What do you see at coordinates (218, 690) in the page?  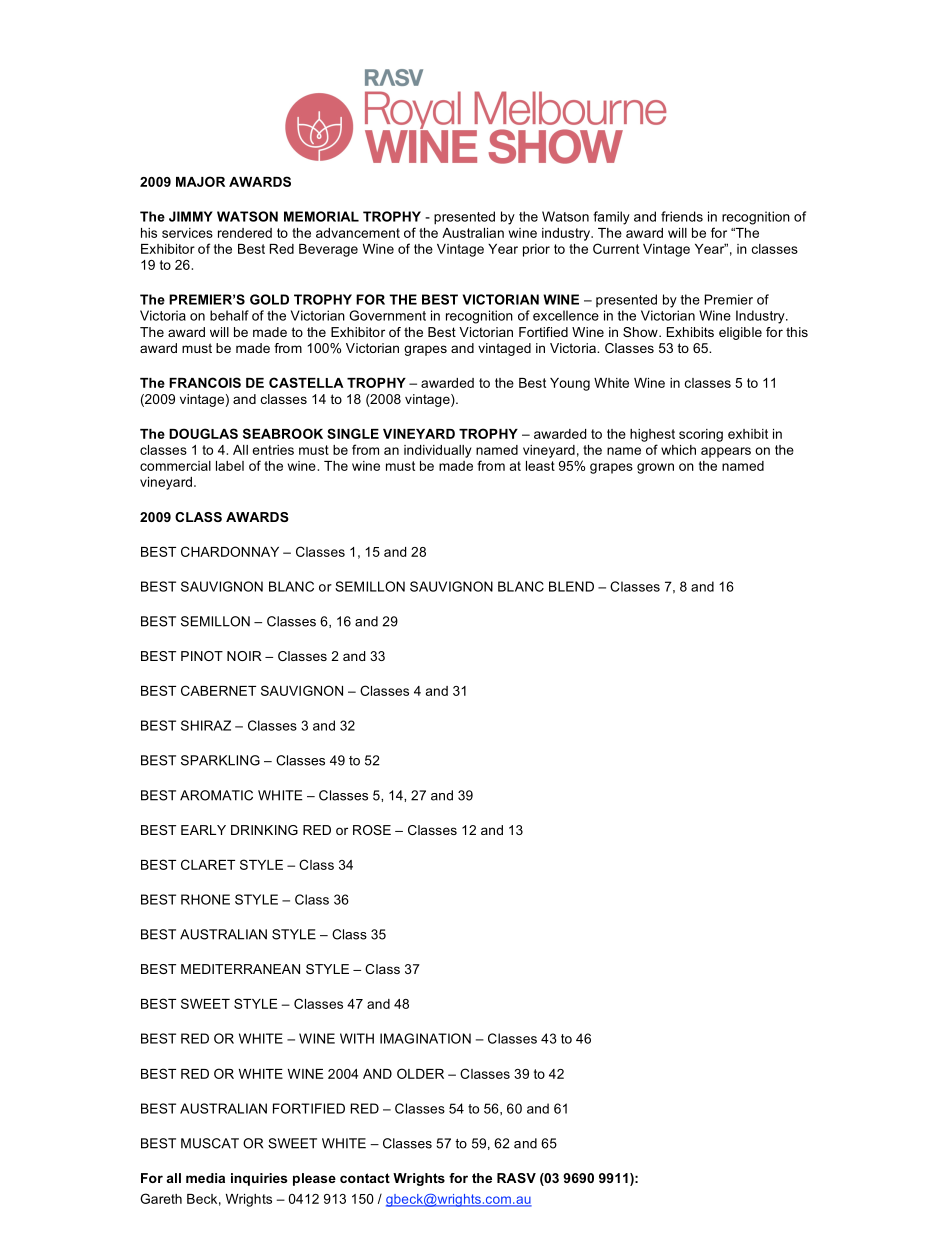 I see `CABERNET` at bounding box center [218, 690].
